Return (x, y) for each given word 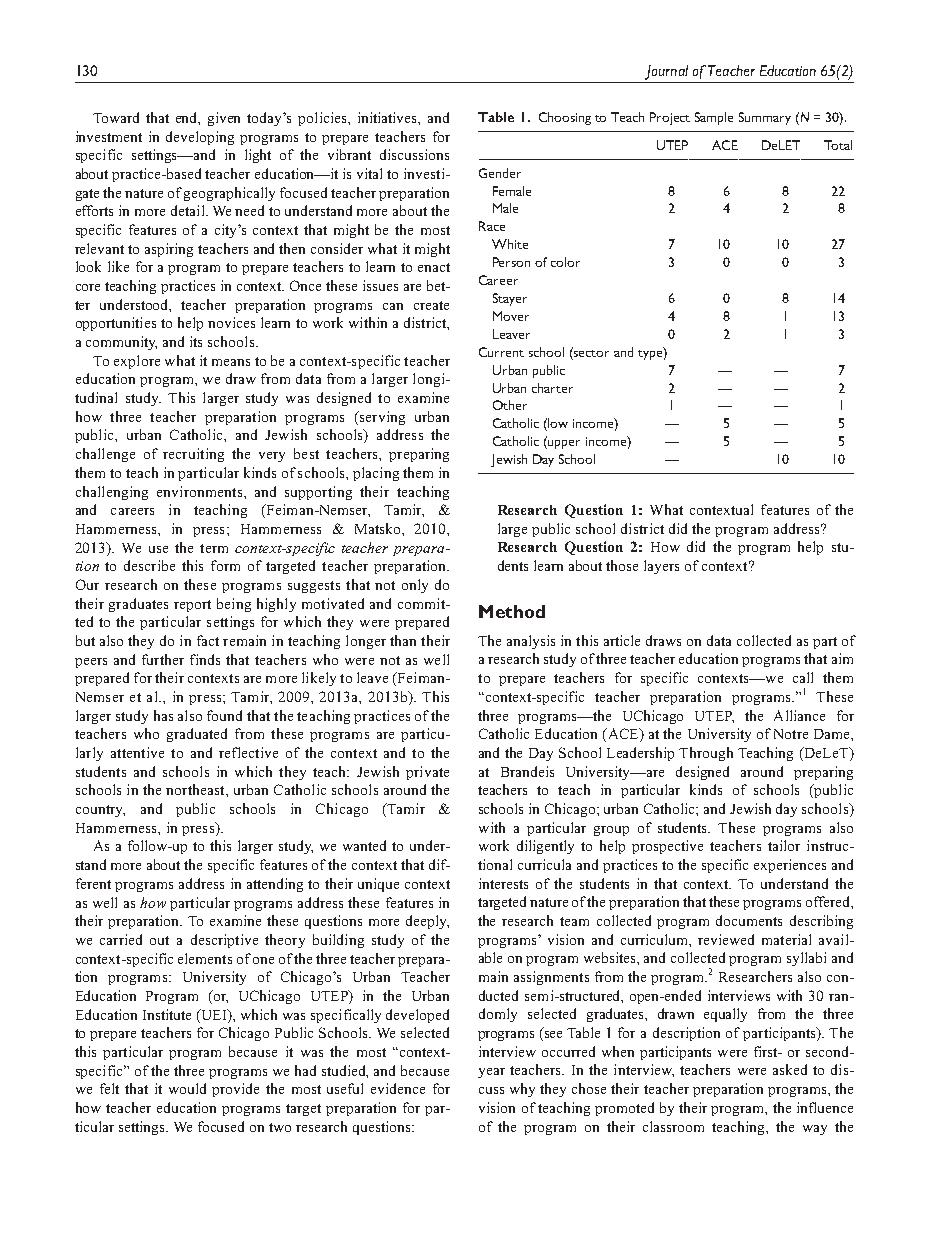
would (187, 1088)
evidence (398, 1088)
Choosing (565, 118)
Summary (765, 118)
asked (790, 1069)
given (224, 119)
